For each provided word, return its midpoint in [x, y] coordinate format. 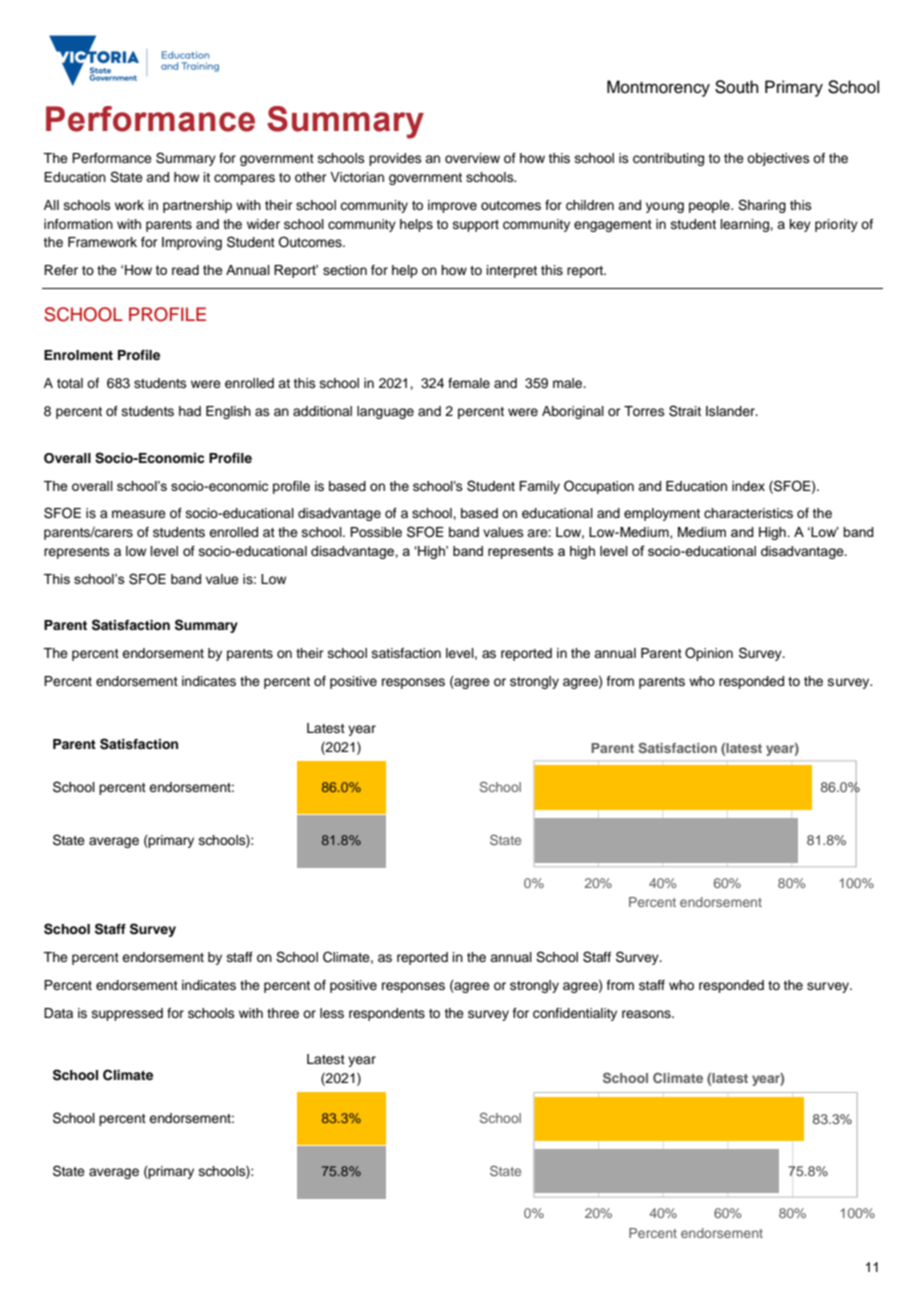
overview [472, 158]
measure [139, 514]
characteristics [748, 513]
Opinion [709, 654]
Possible [376, 532]
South [737, 87]
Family [539, 487]
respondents [387, 1014]
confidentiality [575, 1014]
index [748, 486]
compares [244, 179]
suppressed [127, 1014]
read [185, 270]
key [800, 225]
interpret [512, 271]
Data [58, 1013]
